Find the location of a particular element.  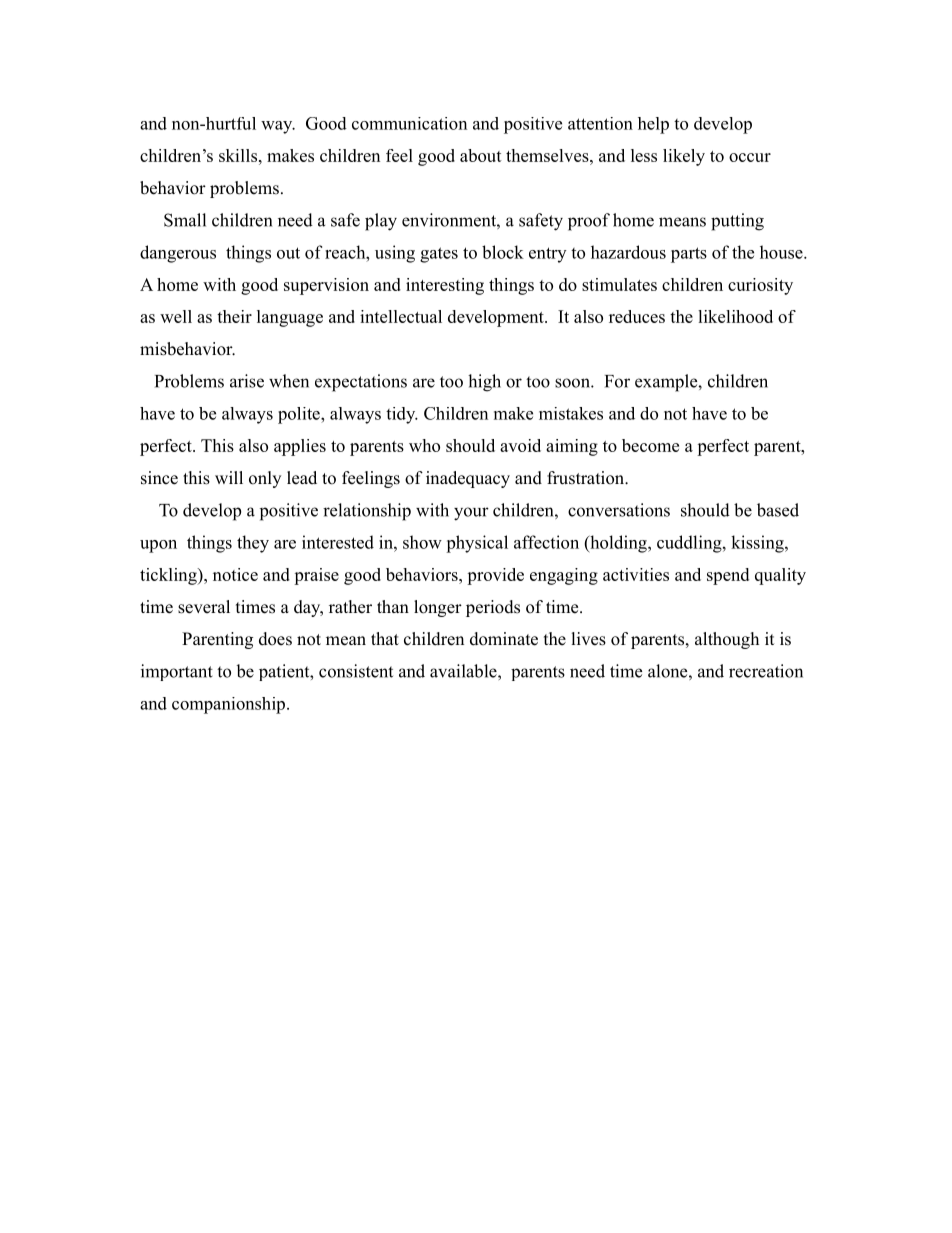

will is located at coordinates (229, 477).
